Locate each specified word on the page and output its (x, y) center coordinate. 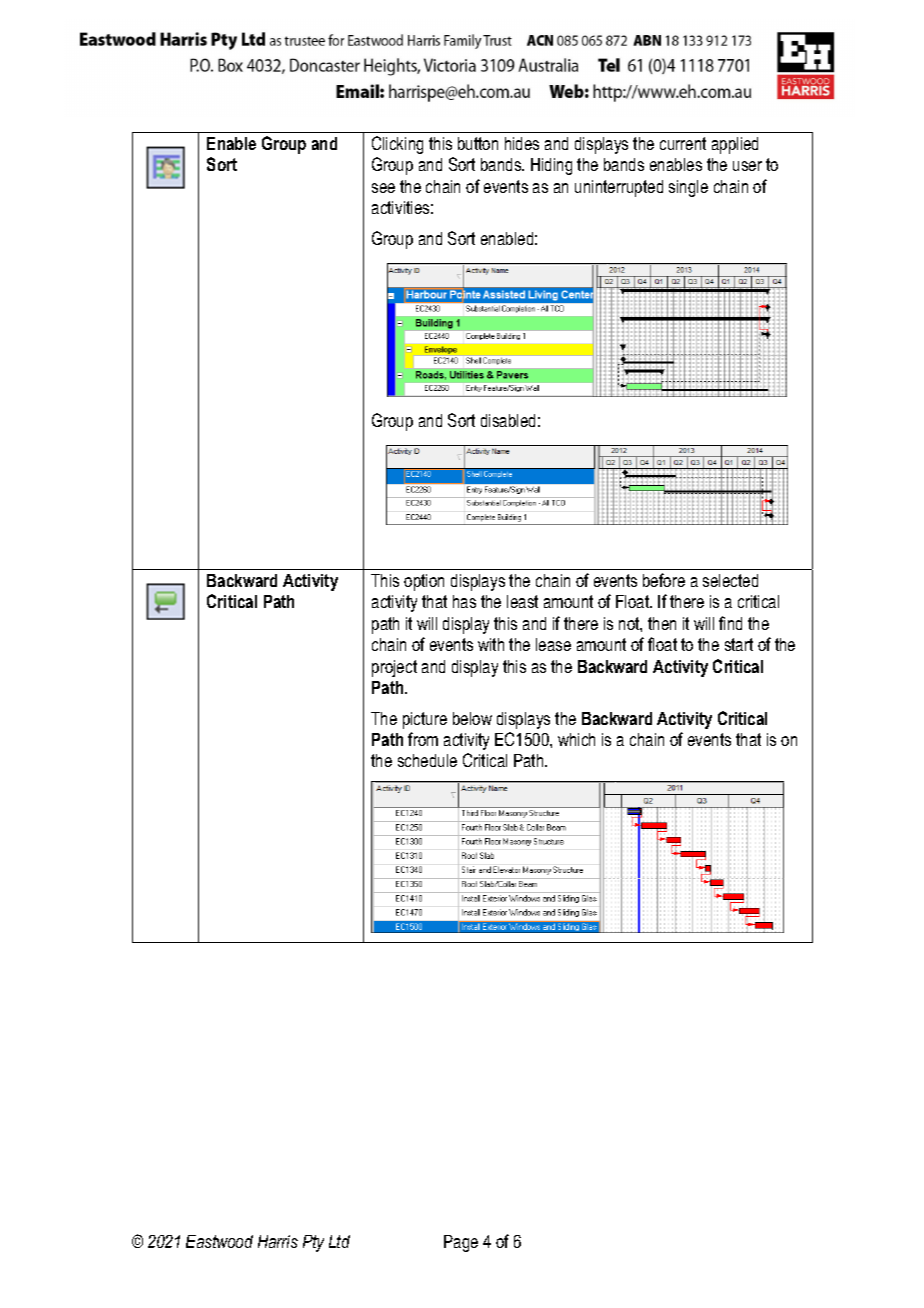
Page (461, 1243)
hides (522, 143)
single (688, 188)
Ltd (339, 1241)
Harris (278, 1241)
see (383, 188)
